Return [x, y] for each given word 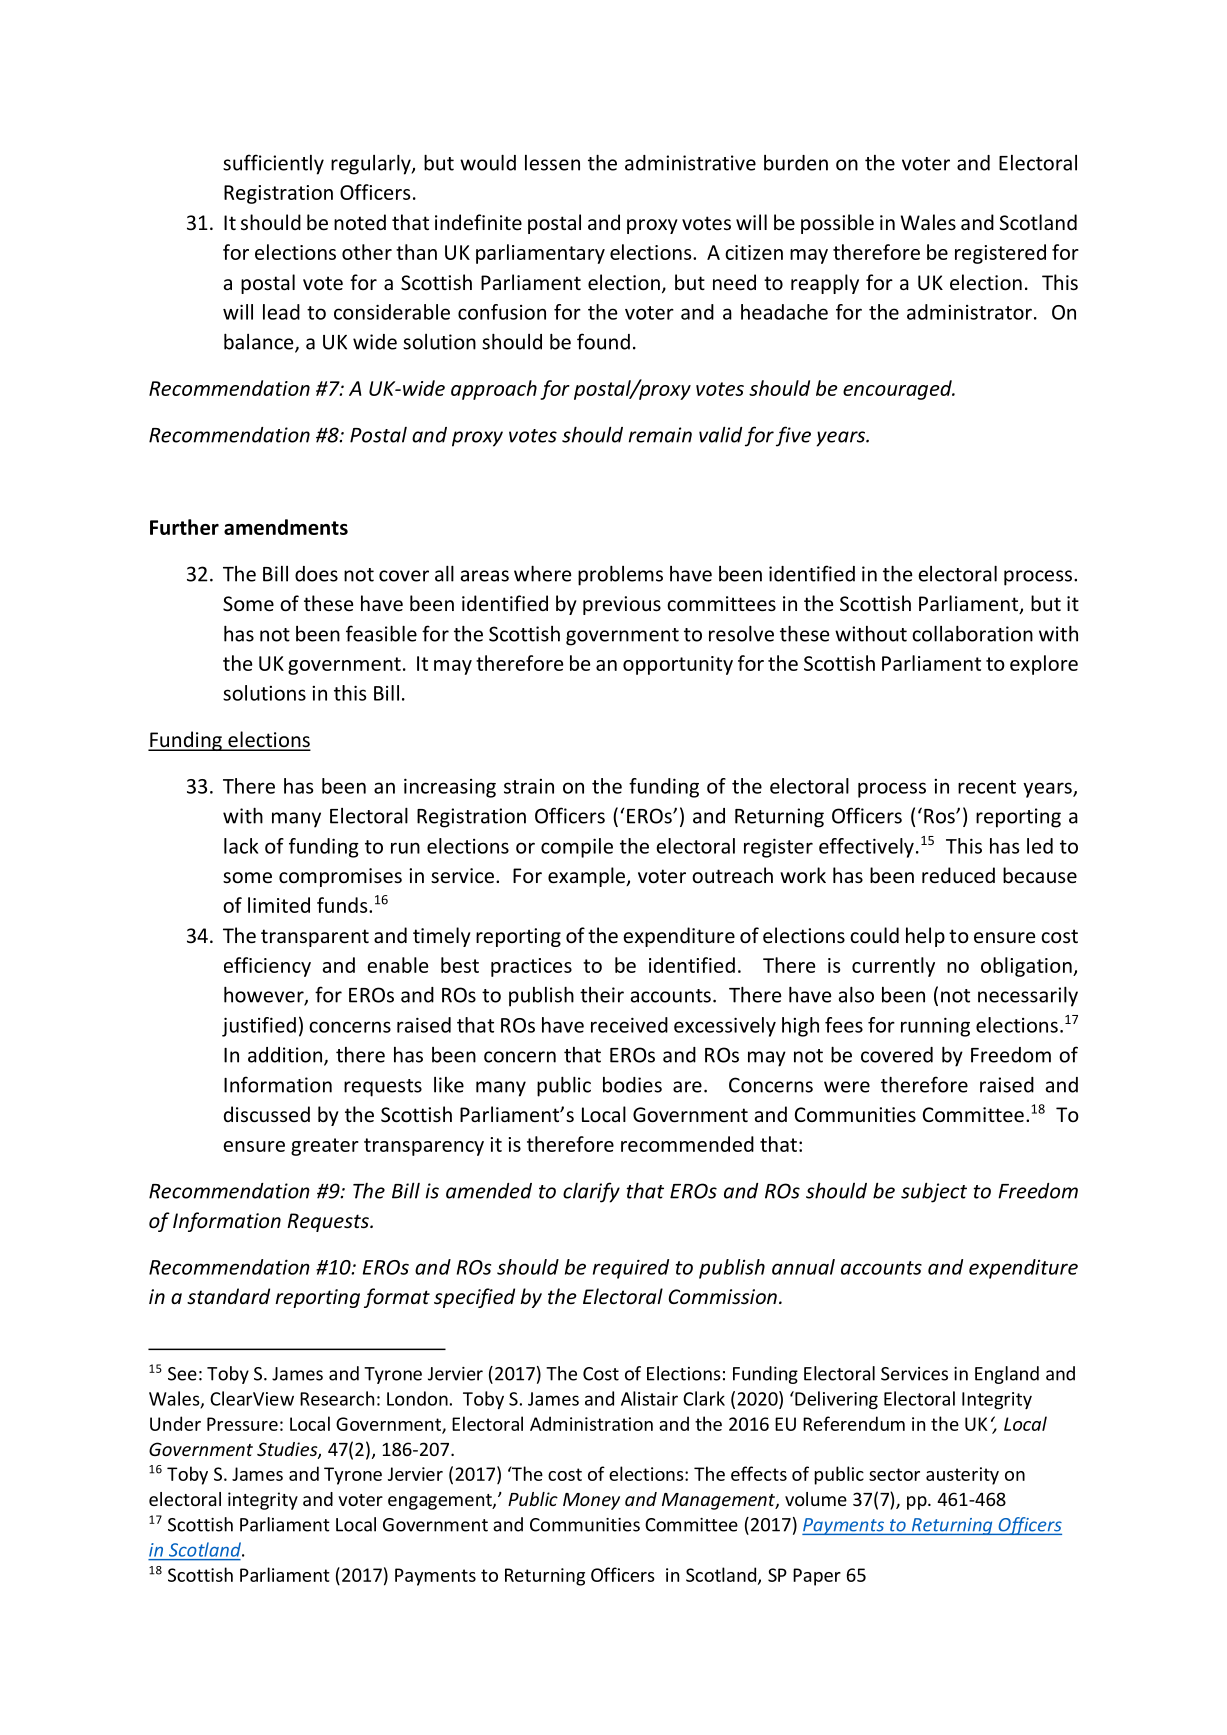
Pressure [242, 1424]
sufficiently [273, 164]
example [587, 877]
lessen [552, 163]
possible [837, 224]
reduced [958, 875]
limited [279, 905]
